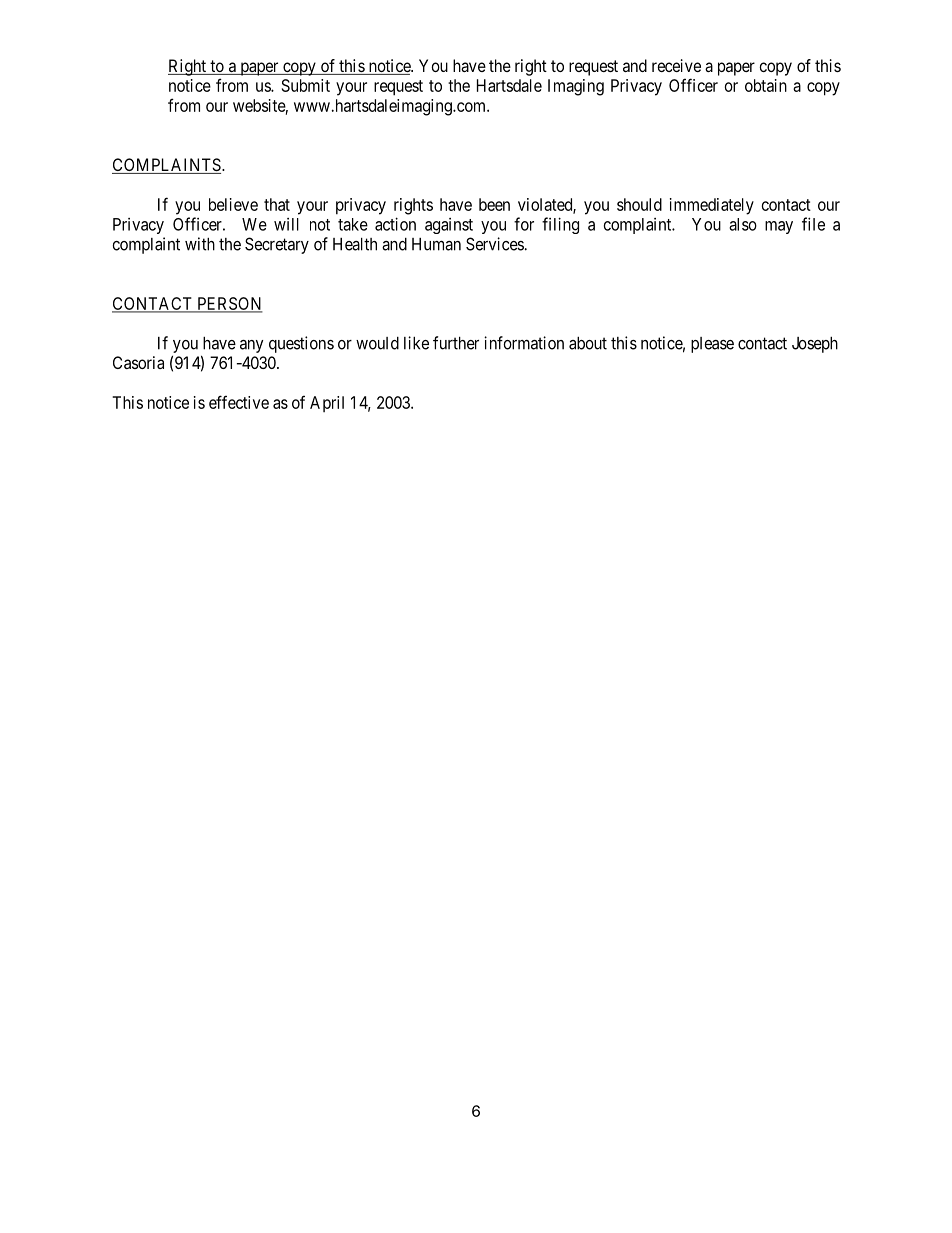 This page has width=952, height=1233. Describe the element at coordinates (712, 206) in the page. I see `immediately` at that location.
